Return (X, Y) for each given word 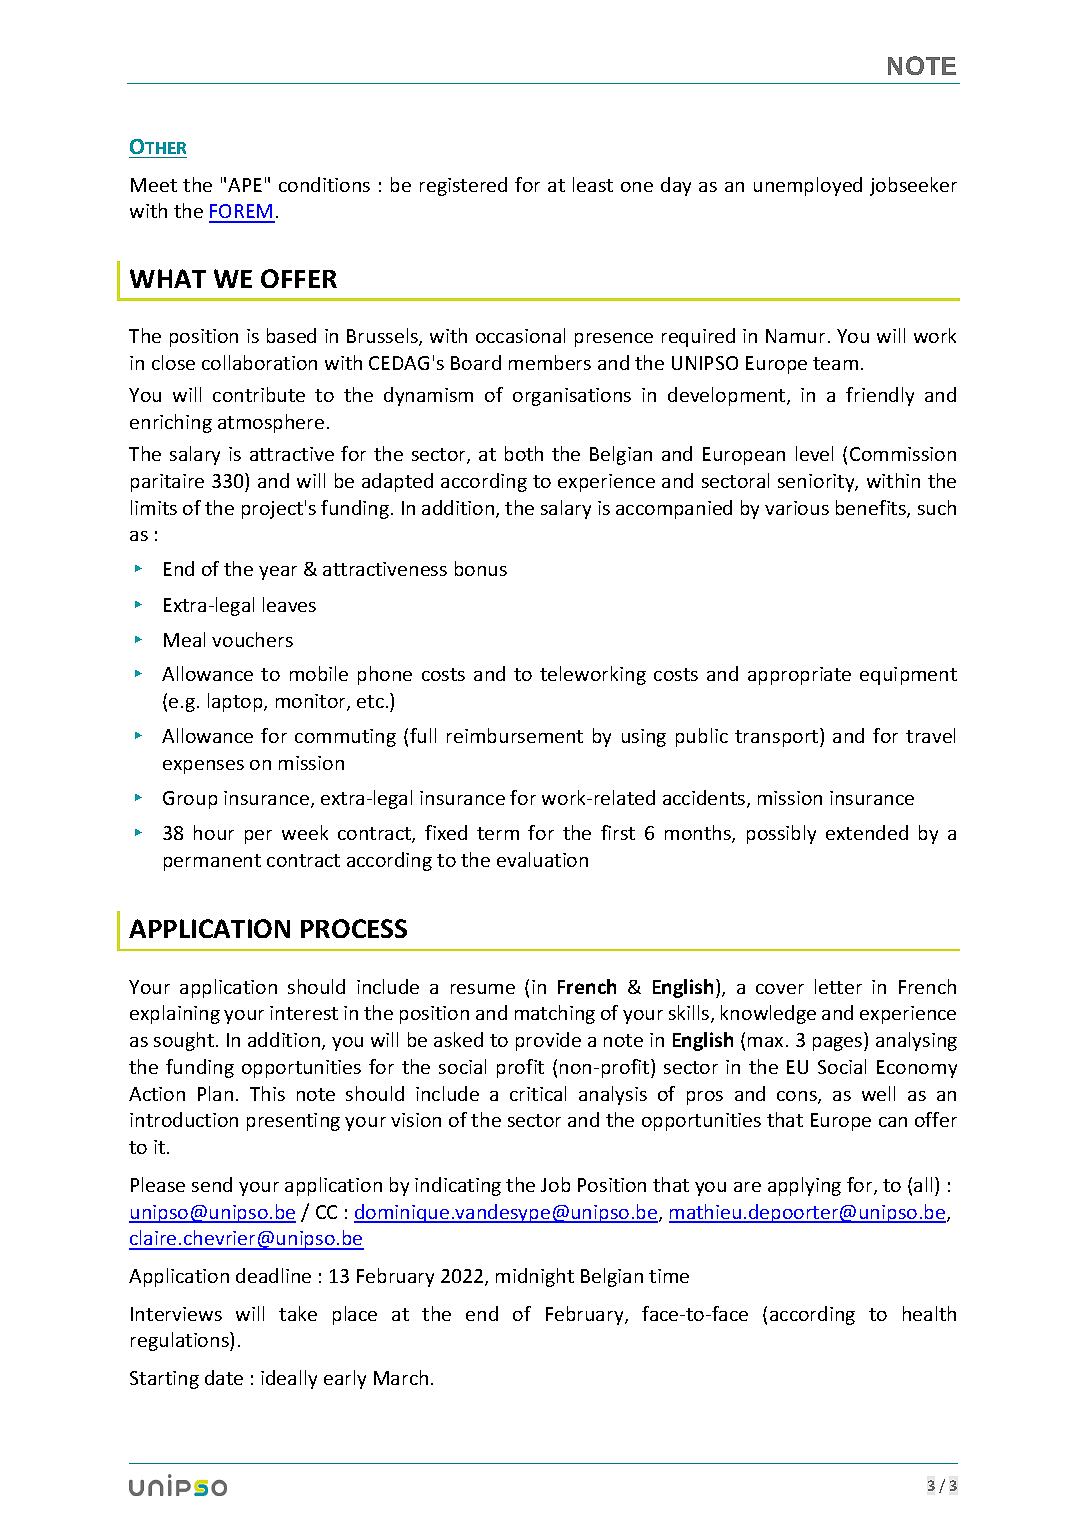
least (593, 184)
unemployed (808, 186)
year (278, 573)
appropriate (799, 676)
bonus (481, 568)
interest (304, 1013)
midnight (535, 1277)
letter (838, 986)
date (224, 1377)
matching (555, 1014)
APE (245, 185)
